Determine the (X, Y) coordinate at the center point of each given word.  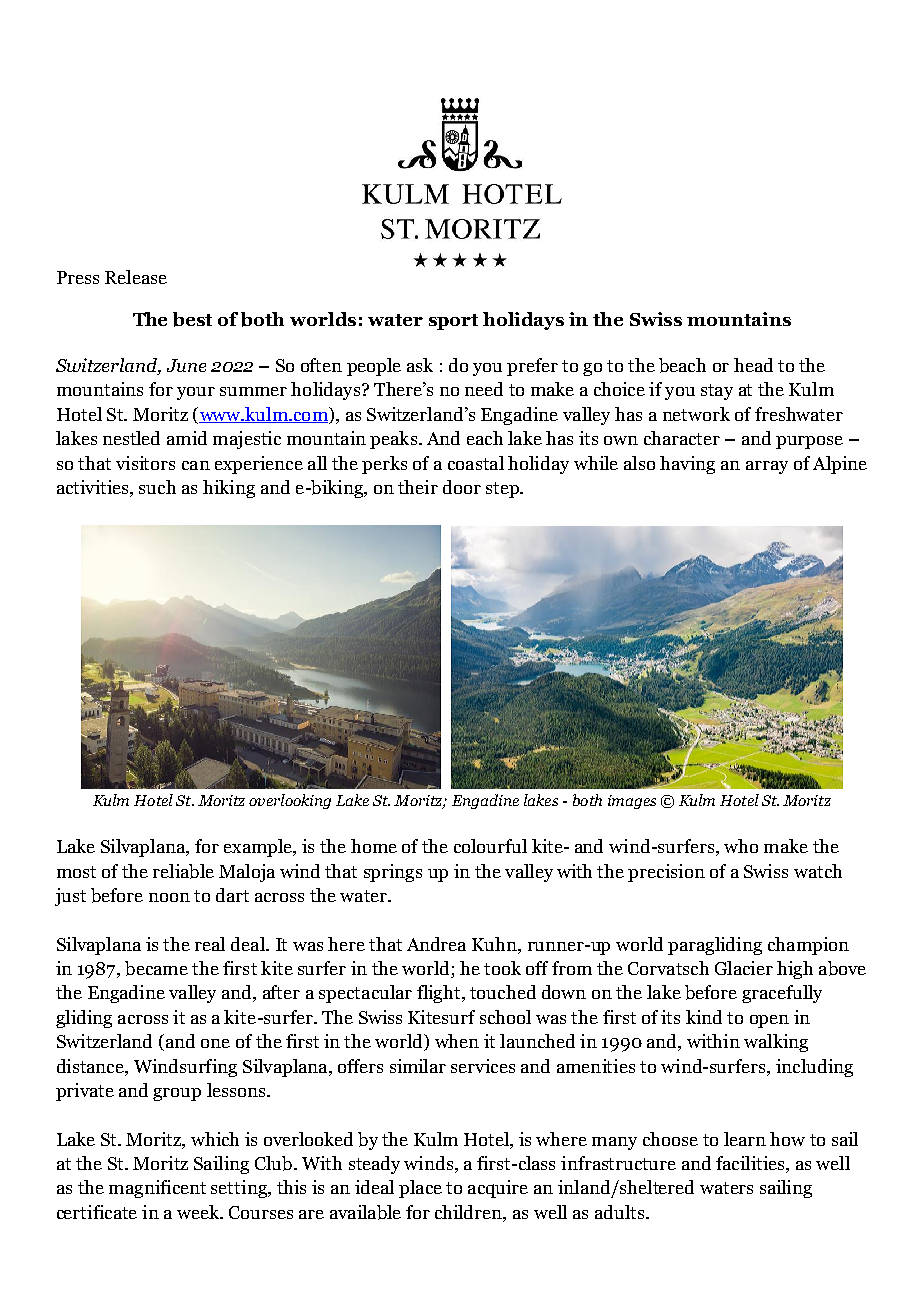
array (767, 467)
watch (818, 871)
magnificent (157, 1189)
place (420, 1189)
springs (393, 873)
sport (453, 322)
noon (169, 897)
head (753, 365)
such (157, 487)
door (462, 487)
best (192, 319)
